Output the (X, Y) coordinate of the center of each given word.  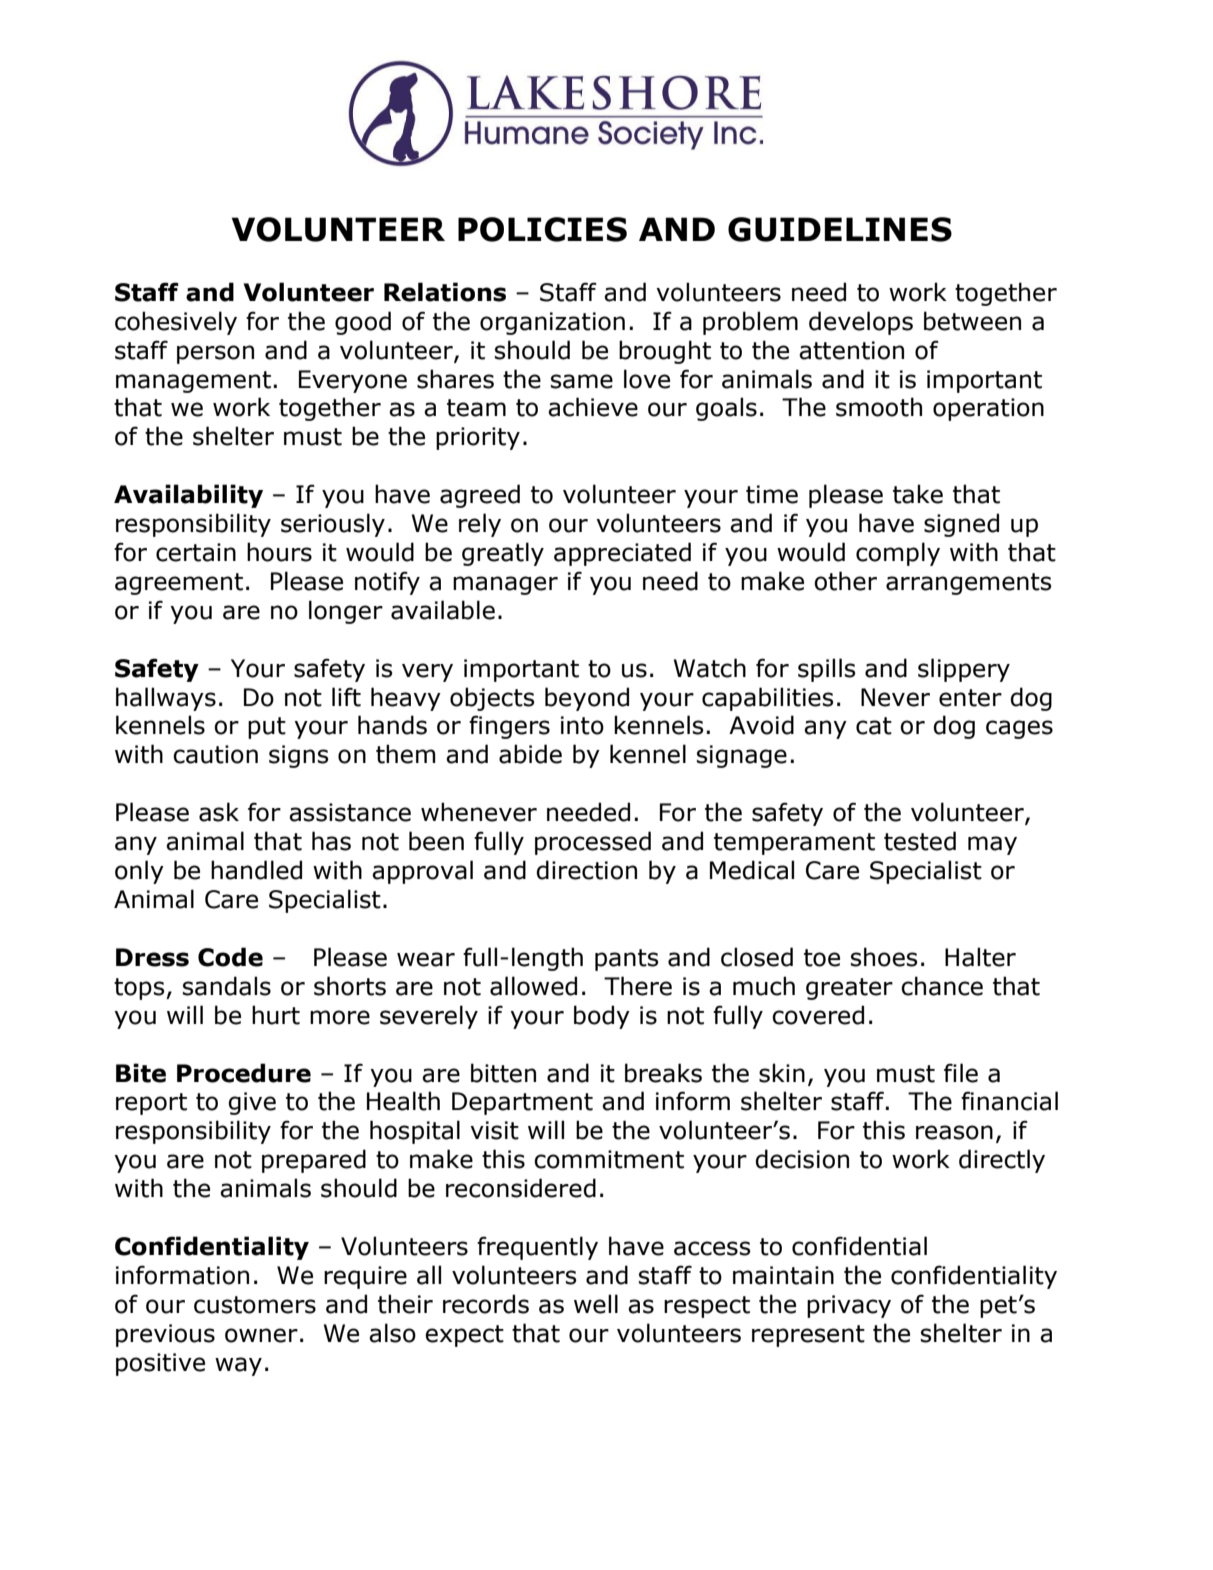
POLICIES (542, 229)
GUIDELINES (840, 229)
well (596, 1304)
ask (219, 812)
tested (920, 841)
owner (261, 1335)
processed (593, 843)
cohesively (176, 323)
